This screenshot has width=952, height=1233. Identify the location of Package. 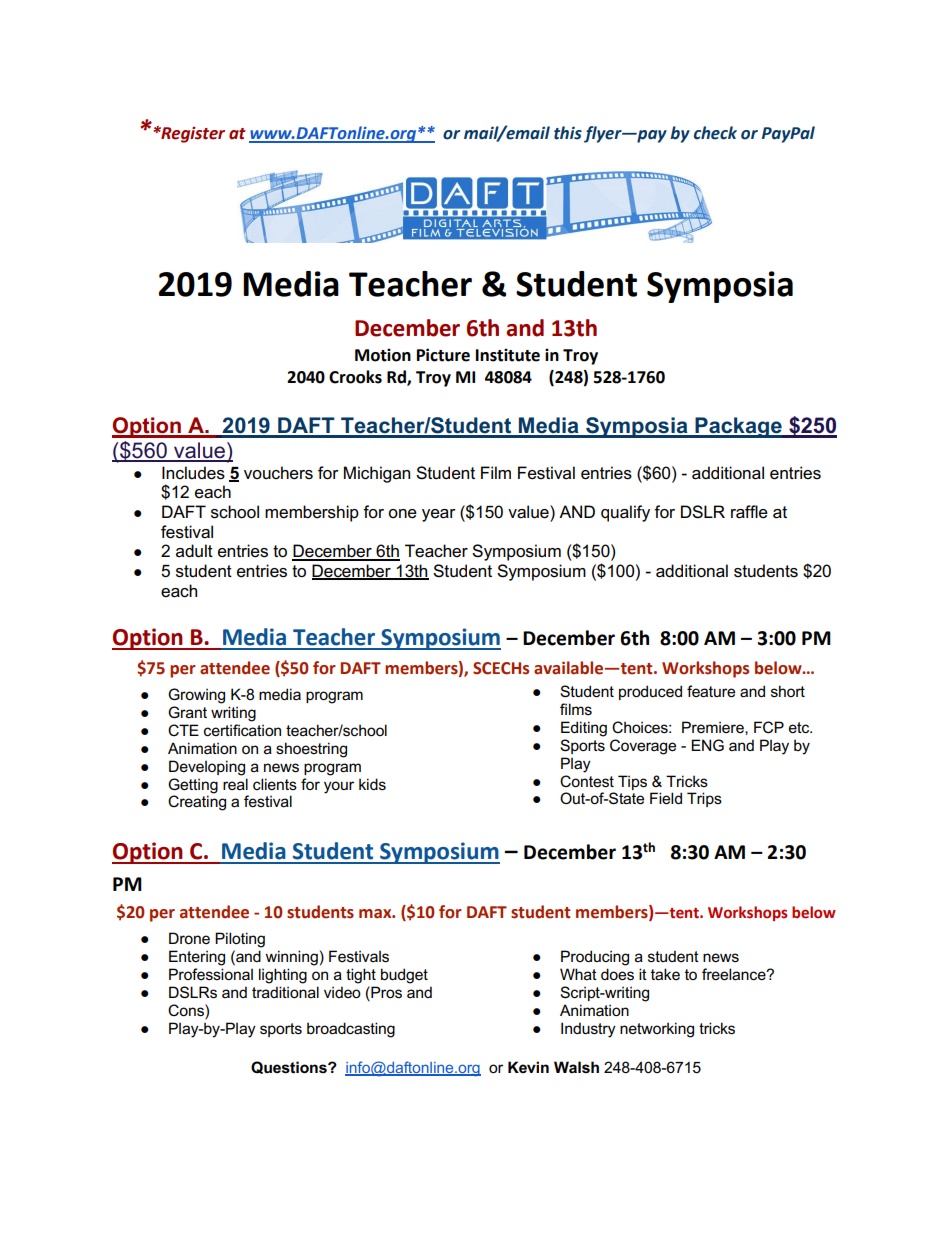
(738, 427).
